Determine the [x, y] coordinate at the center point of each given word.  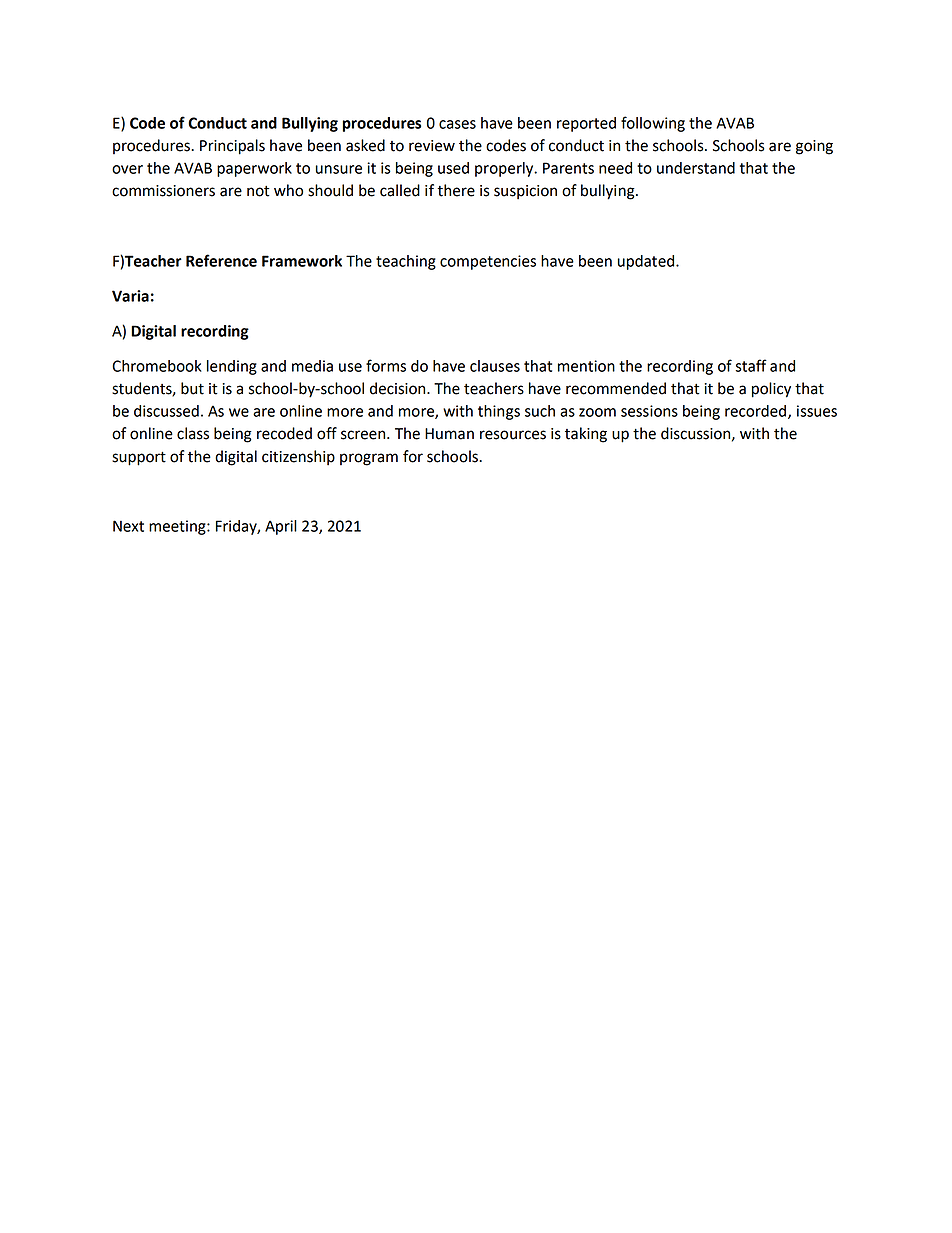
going [814, 147]
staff [751, 365]
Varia [130, 296]
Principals [232, 147]
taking [586, 435]
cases [457, 124]
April [281, 527]
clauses [495, 366]
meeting [178, 527]
